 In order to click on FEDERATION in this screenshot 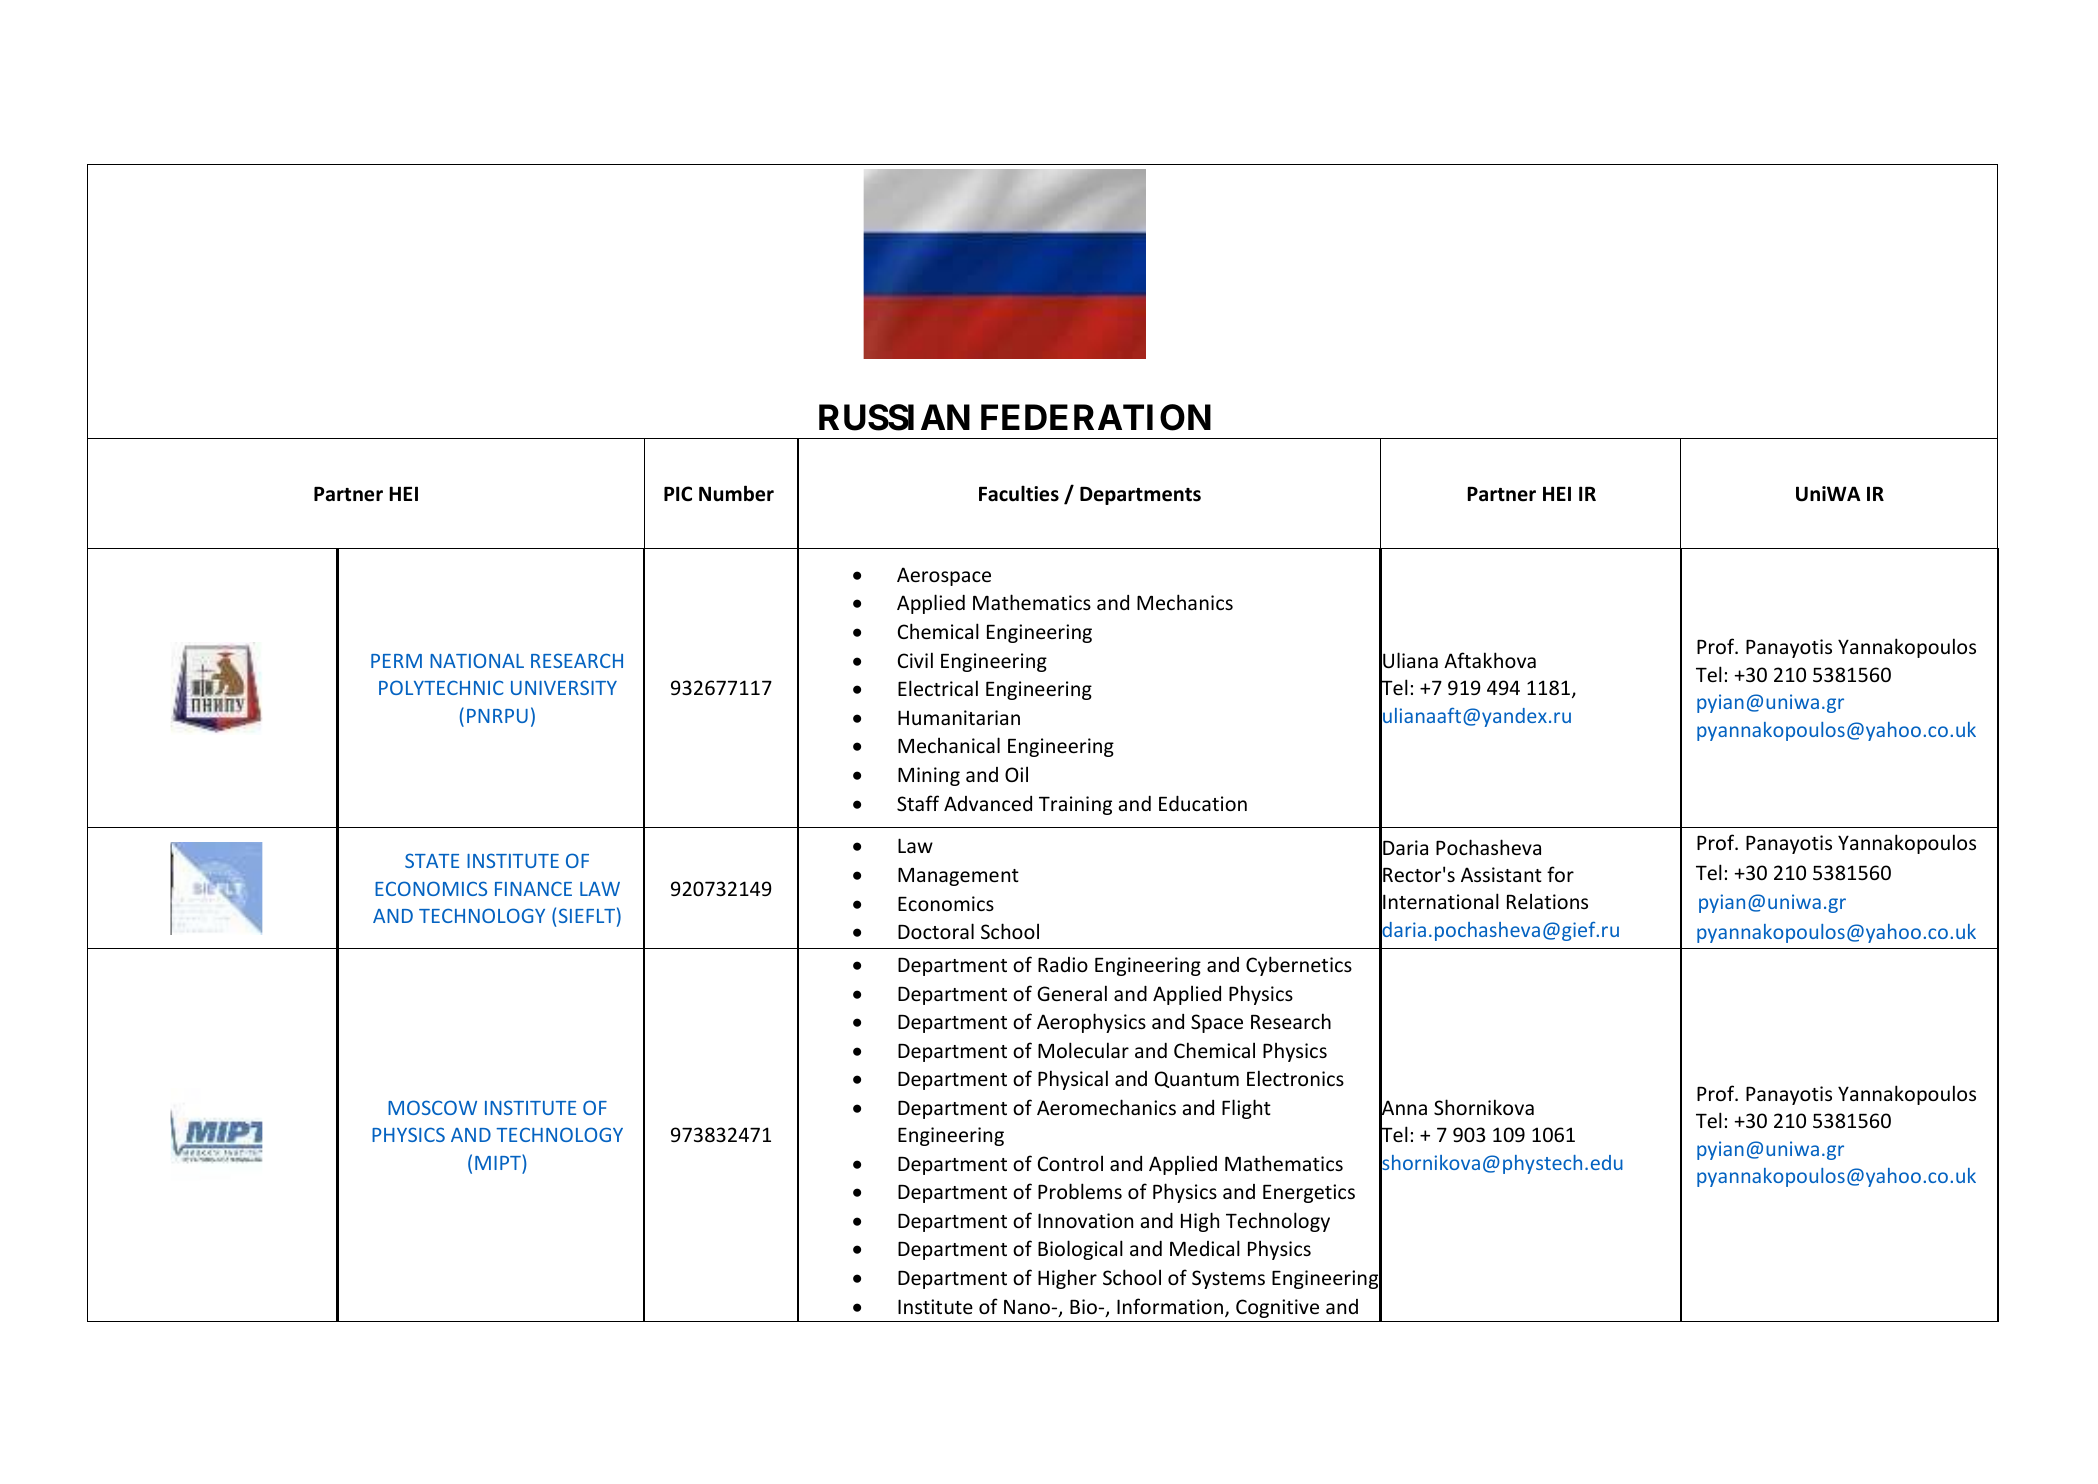, I will do `click(1096, 417)`.
